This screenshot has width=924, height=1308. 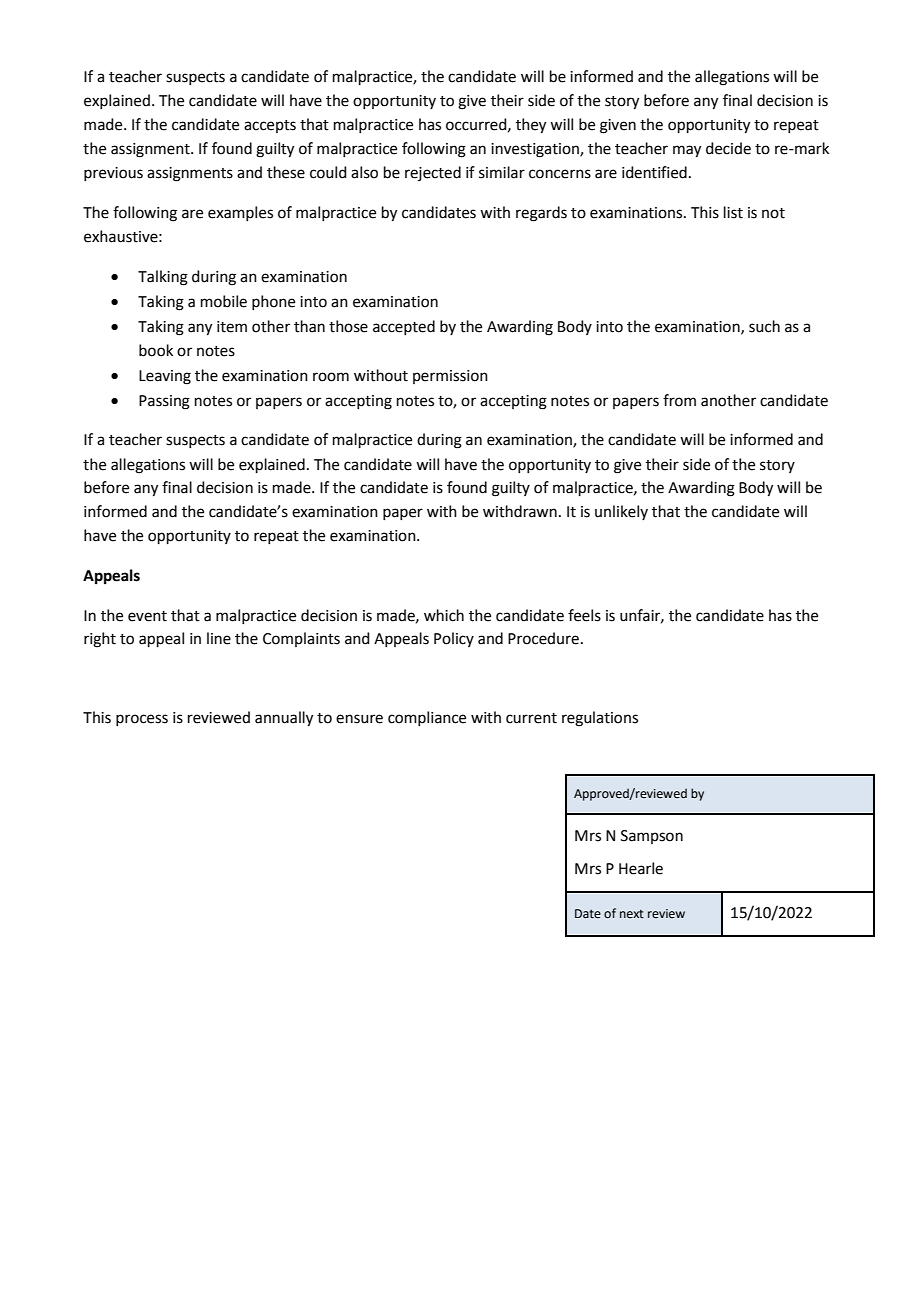 I want to click on compliance, so click(x=427, y=718).
